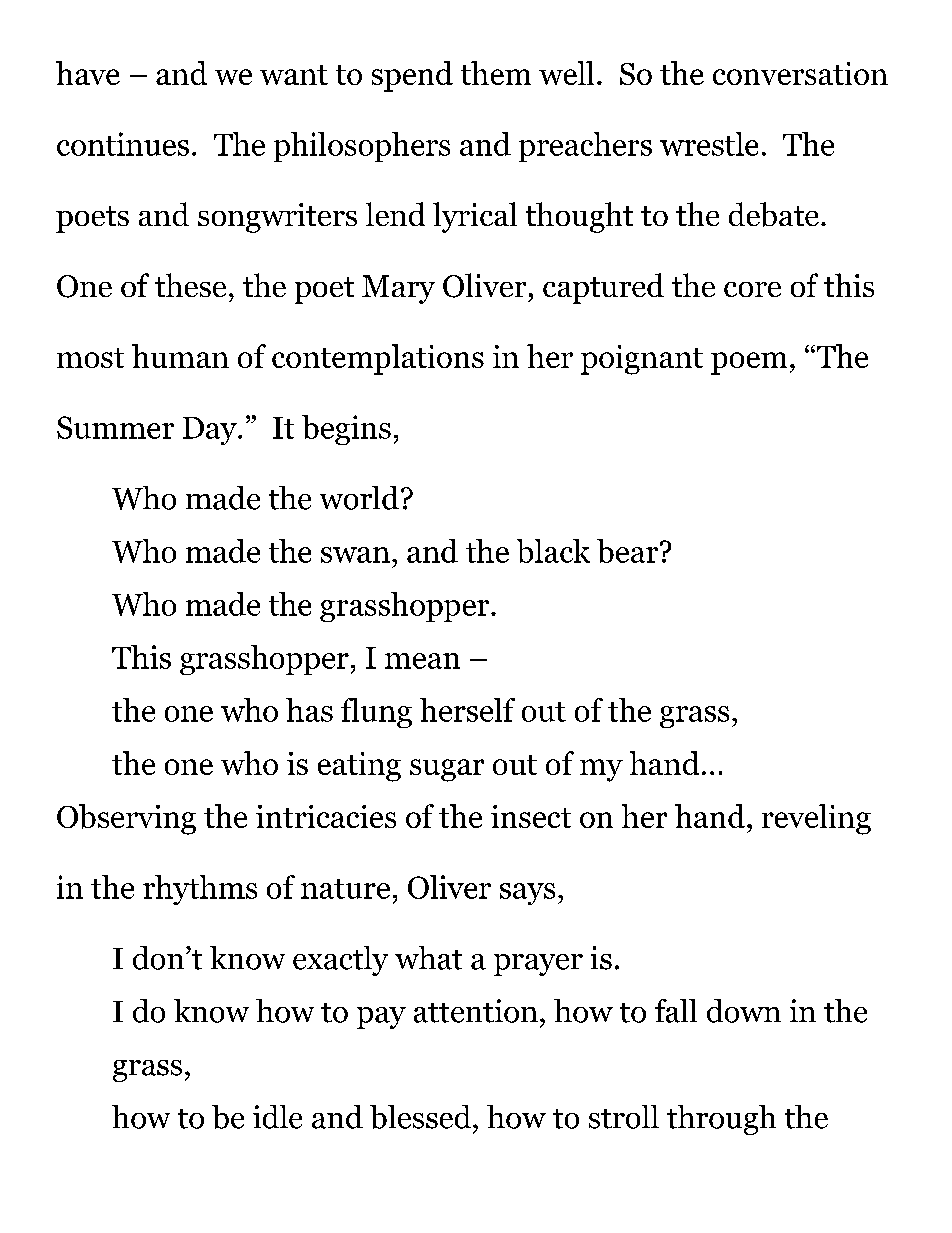  What do you see at coordinates (721, 1120) in the document?
I see `through` at bounding box center [721, 1120].
